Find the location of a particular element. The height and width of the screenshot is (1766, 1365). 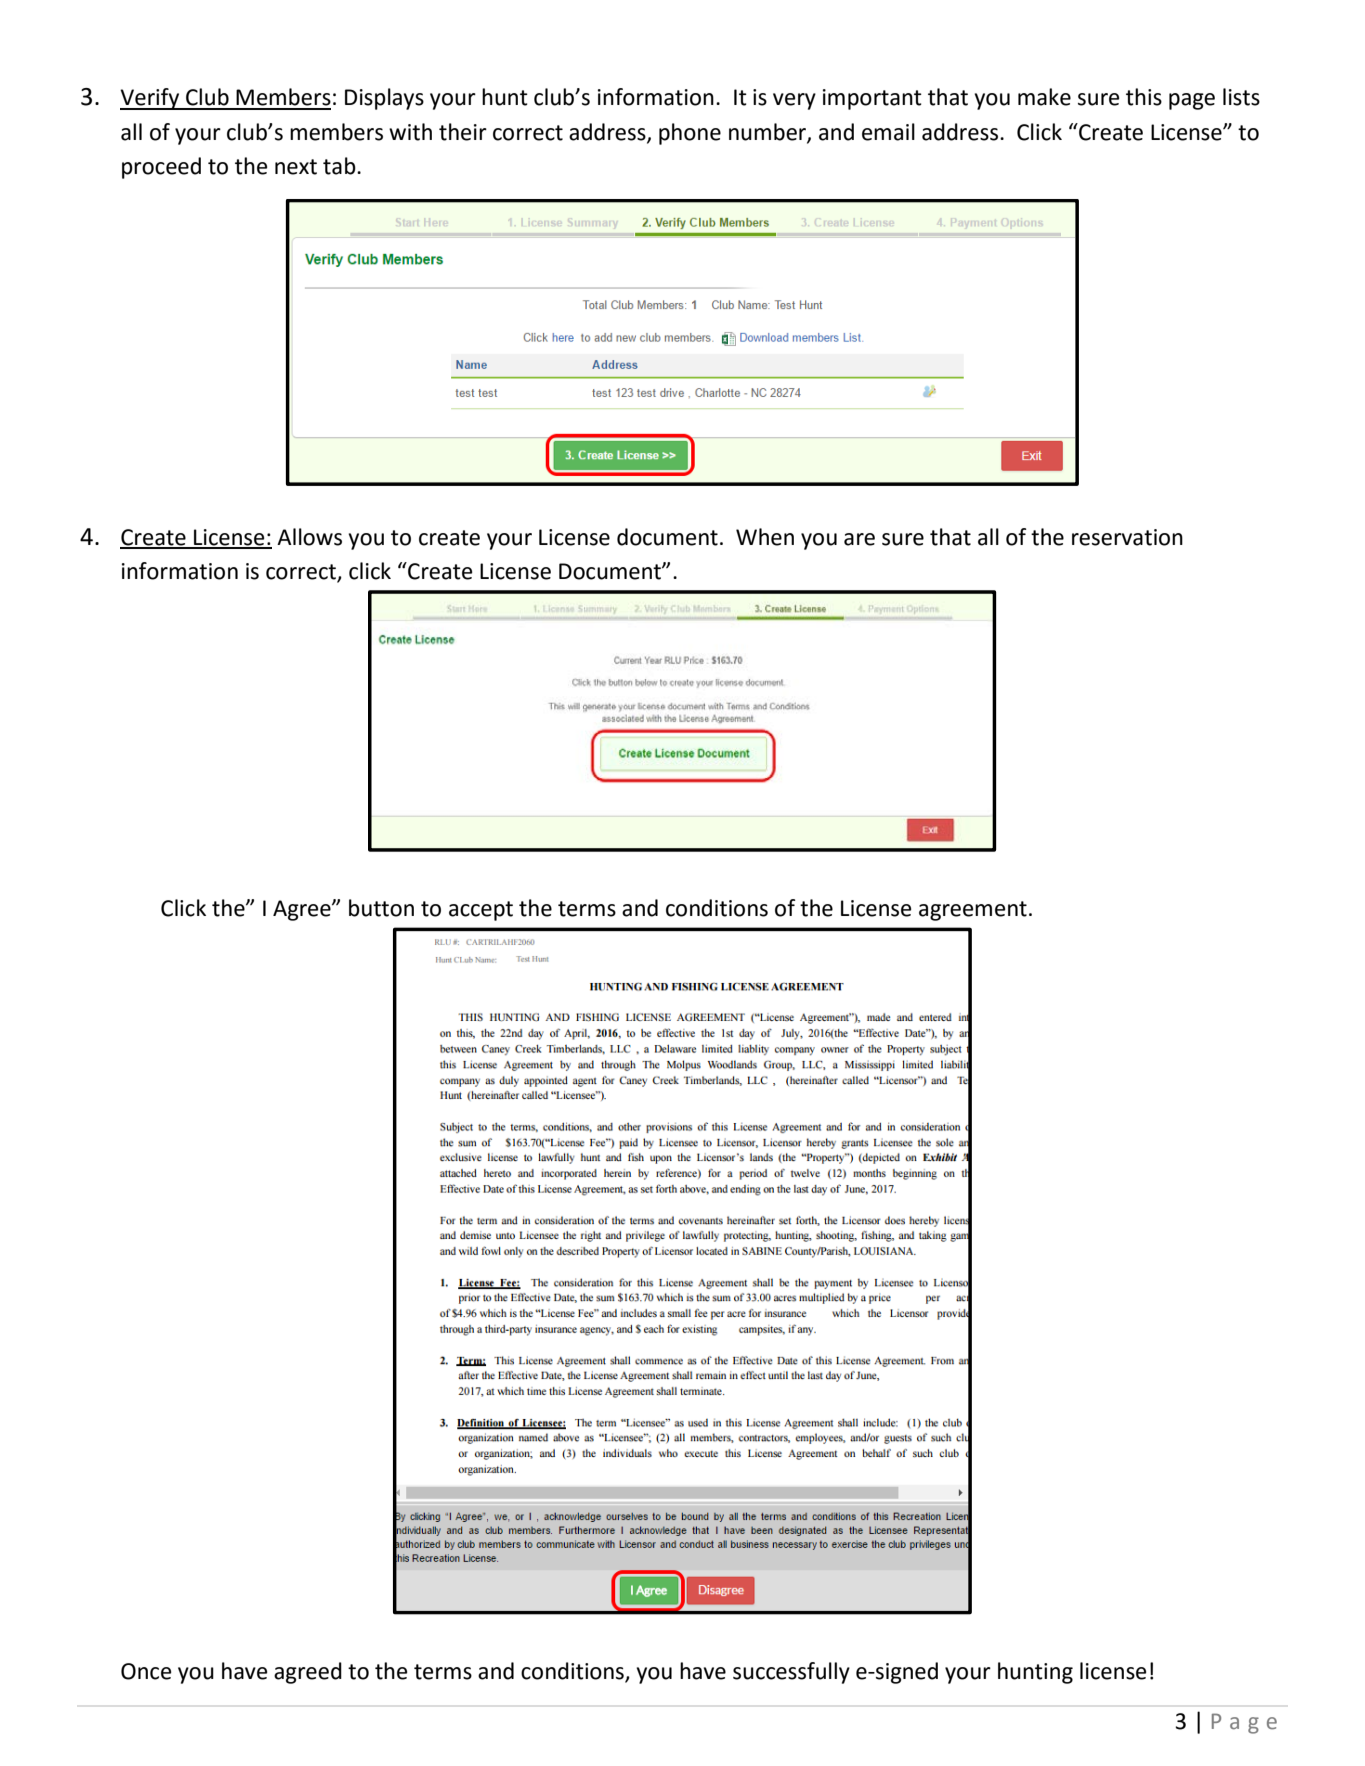

tab is located at coordinates (340, 166).
